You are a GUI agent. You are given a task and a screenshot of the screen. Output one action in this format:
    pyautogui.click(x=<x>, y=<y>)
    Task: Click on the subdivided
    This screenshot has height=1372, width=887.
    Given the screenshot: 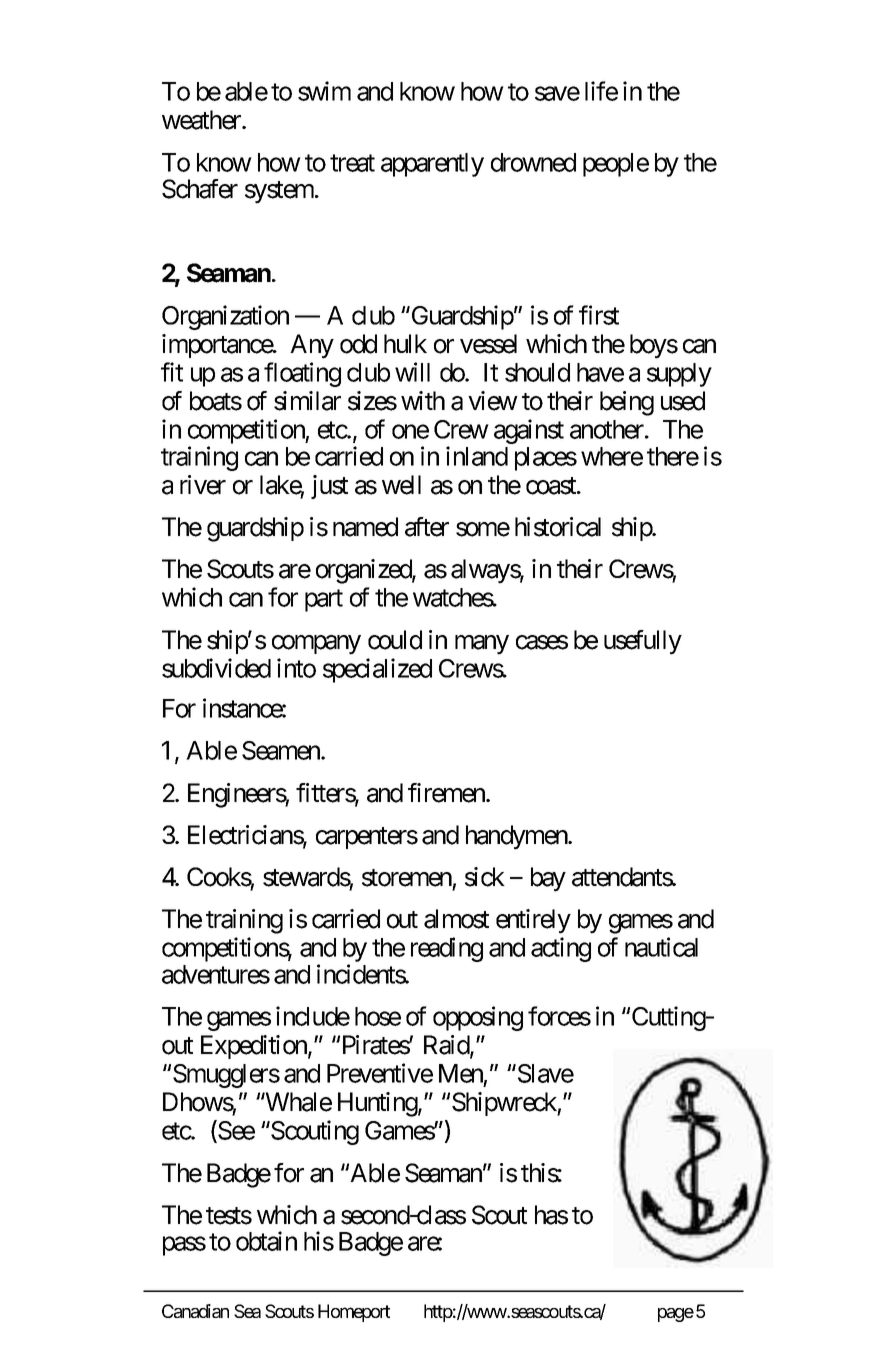 What is the action you would take?
    pyautogui.click(x=216, y=668)
